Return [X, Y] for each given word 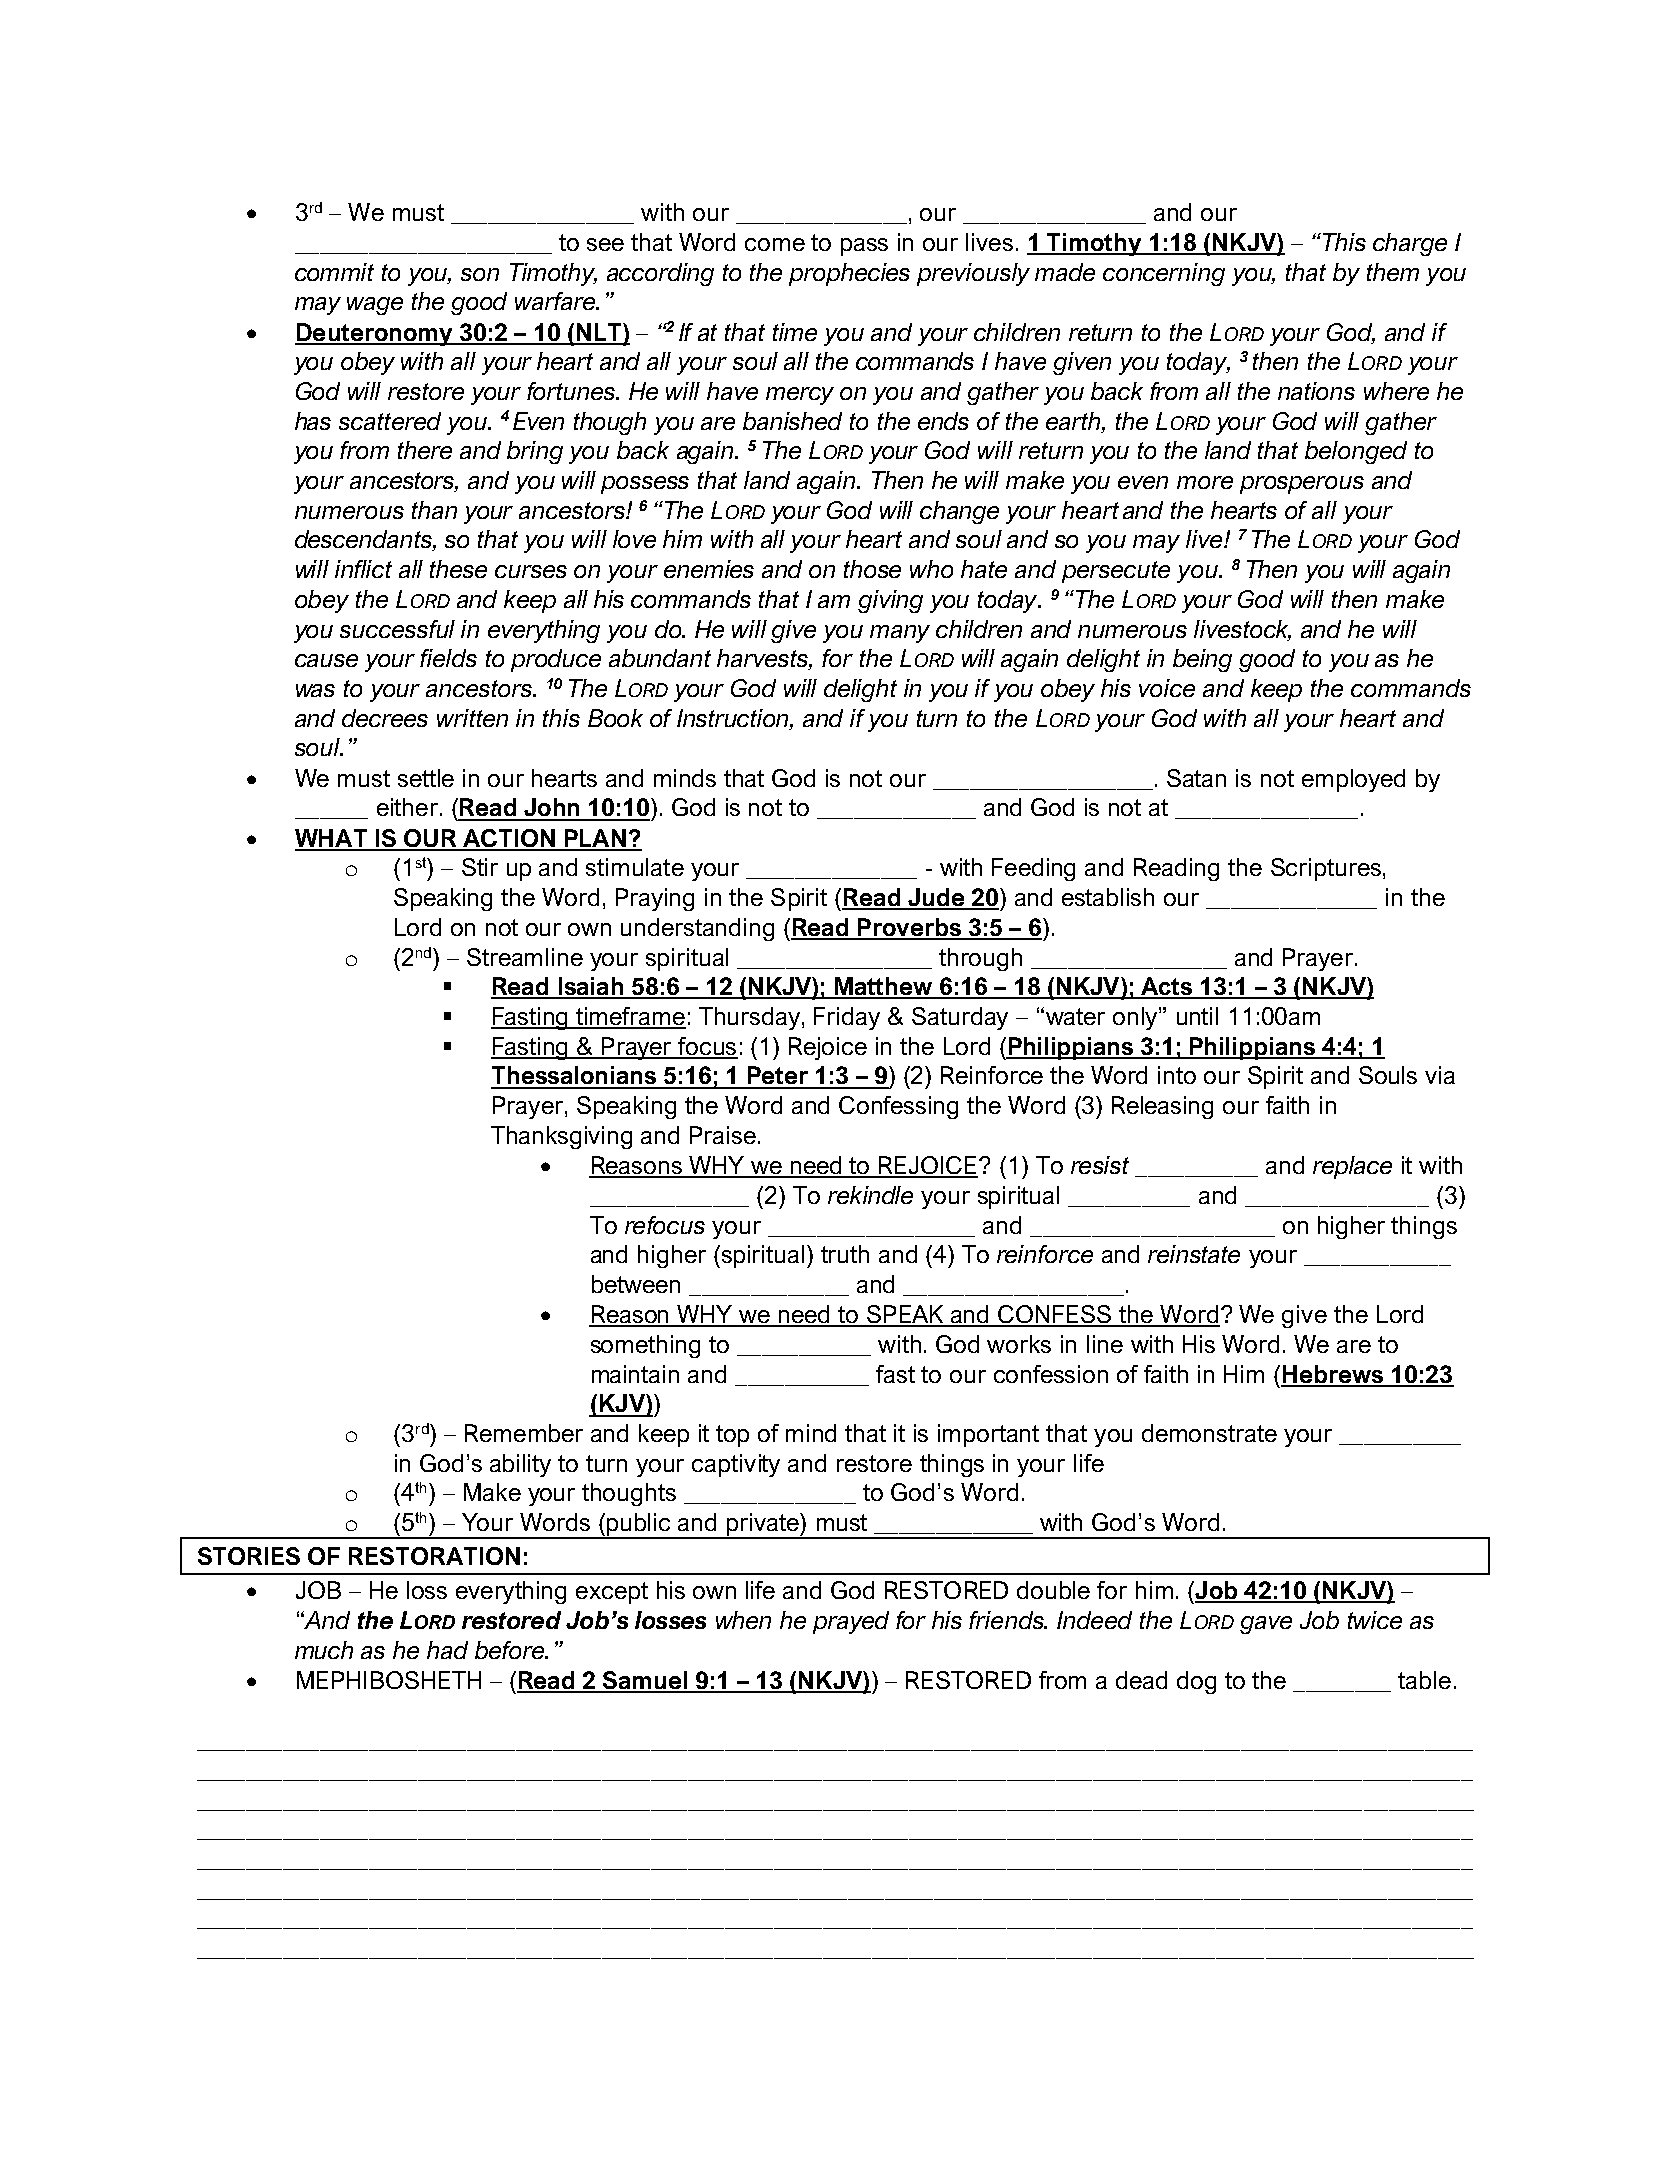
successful [397, 629]
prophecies [849, 274]
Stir [480, 867]
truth [845, 1254]
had [447, 1650]
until [1197, 1016]
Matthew [883, 987]
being [1202, 660]
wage [375, 306]
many [900, 634]
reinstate [1194, 1254]
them [1393, 272]
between [636, 1284]
